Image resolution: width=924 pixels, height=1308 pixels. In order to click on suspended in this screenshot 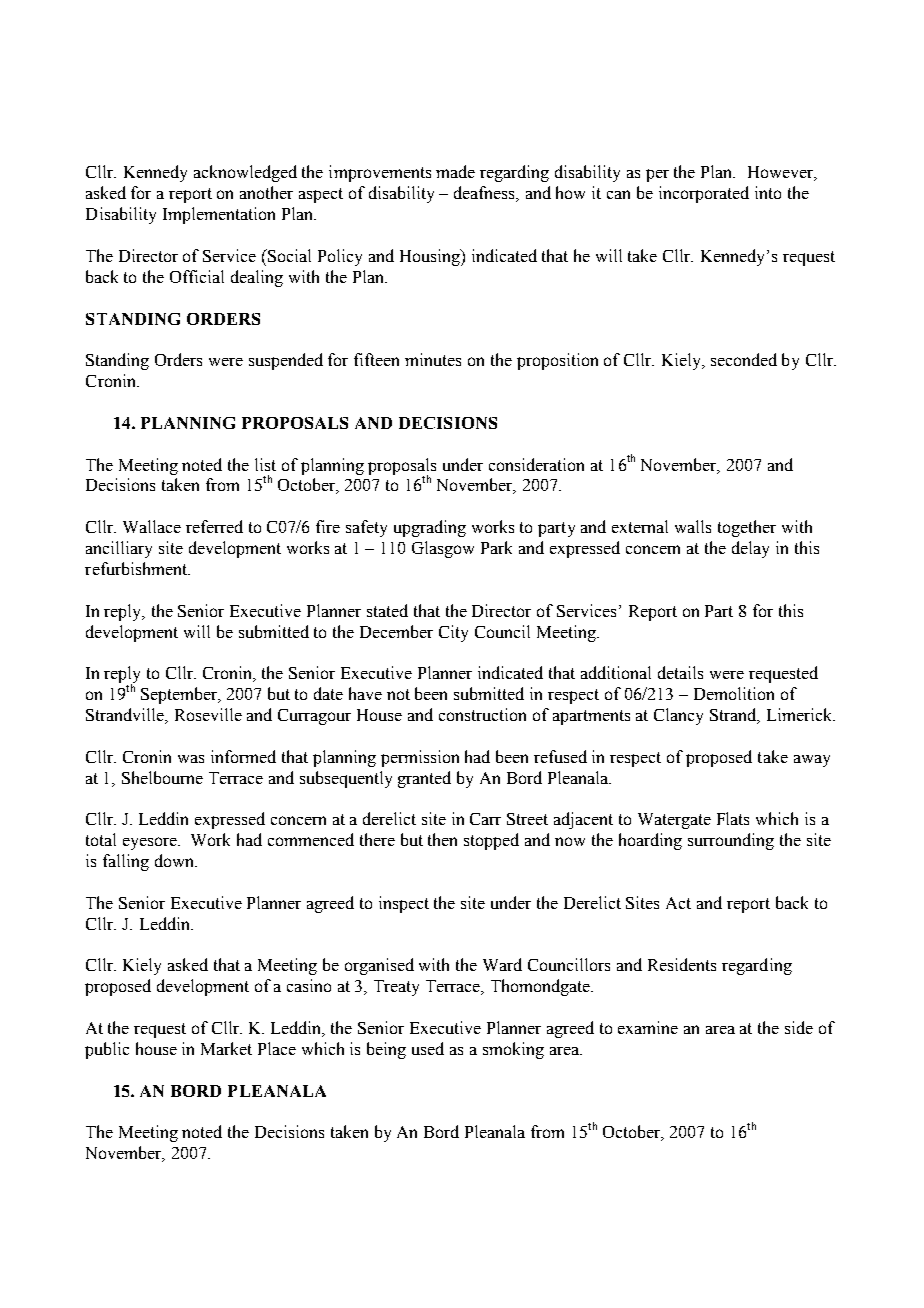, I will do `click(286, 361)`.
